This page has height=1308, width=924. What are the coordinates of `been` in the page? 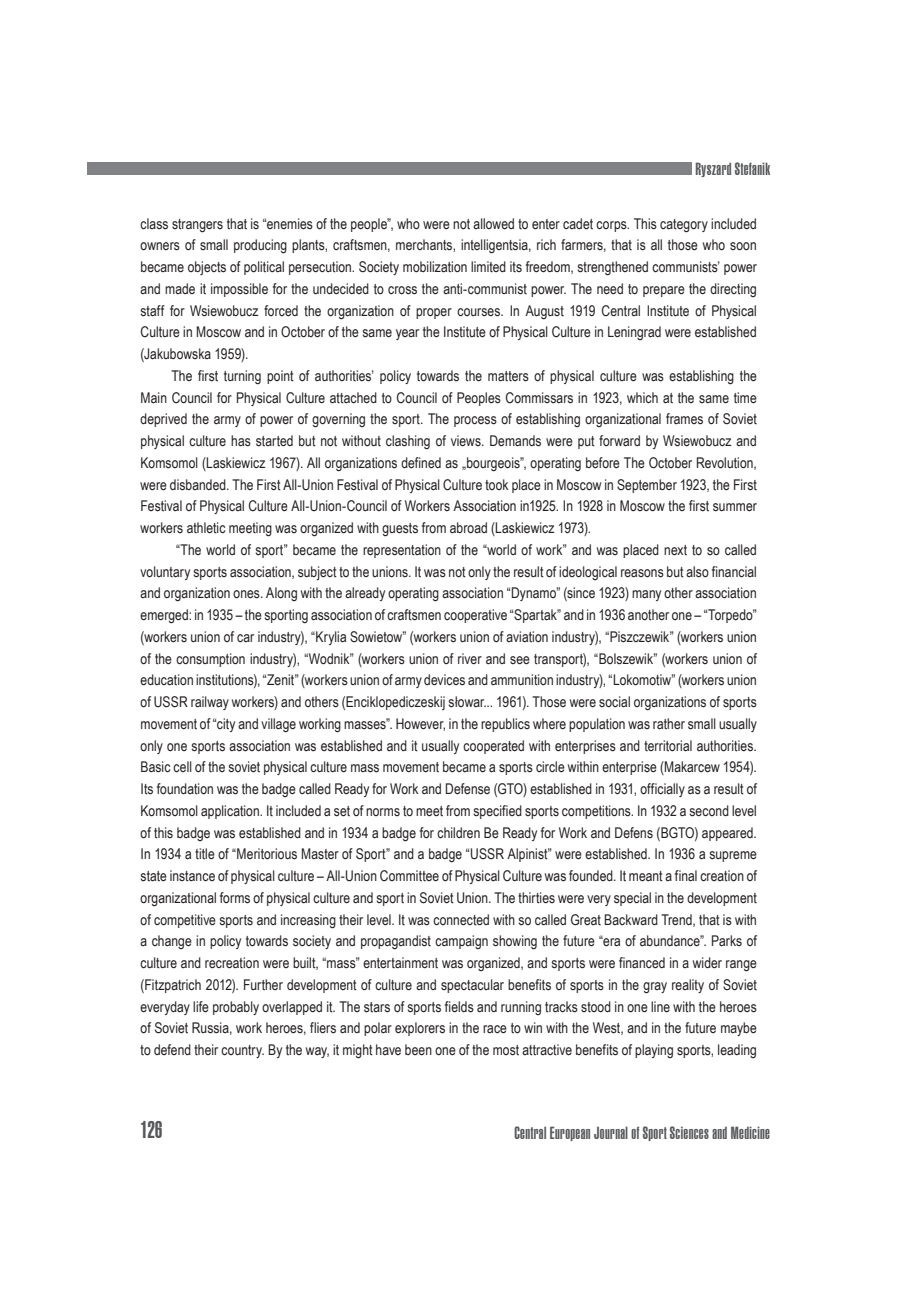 It's located at (418, 1049).
